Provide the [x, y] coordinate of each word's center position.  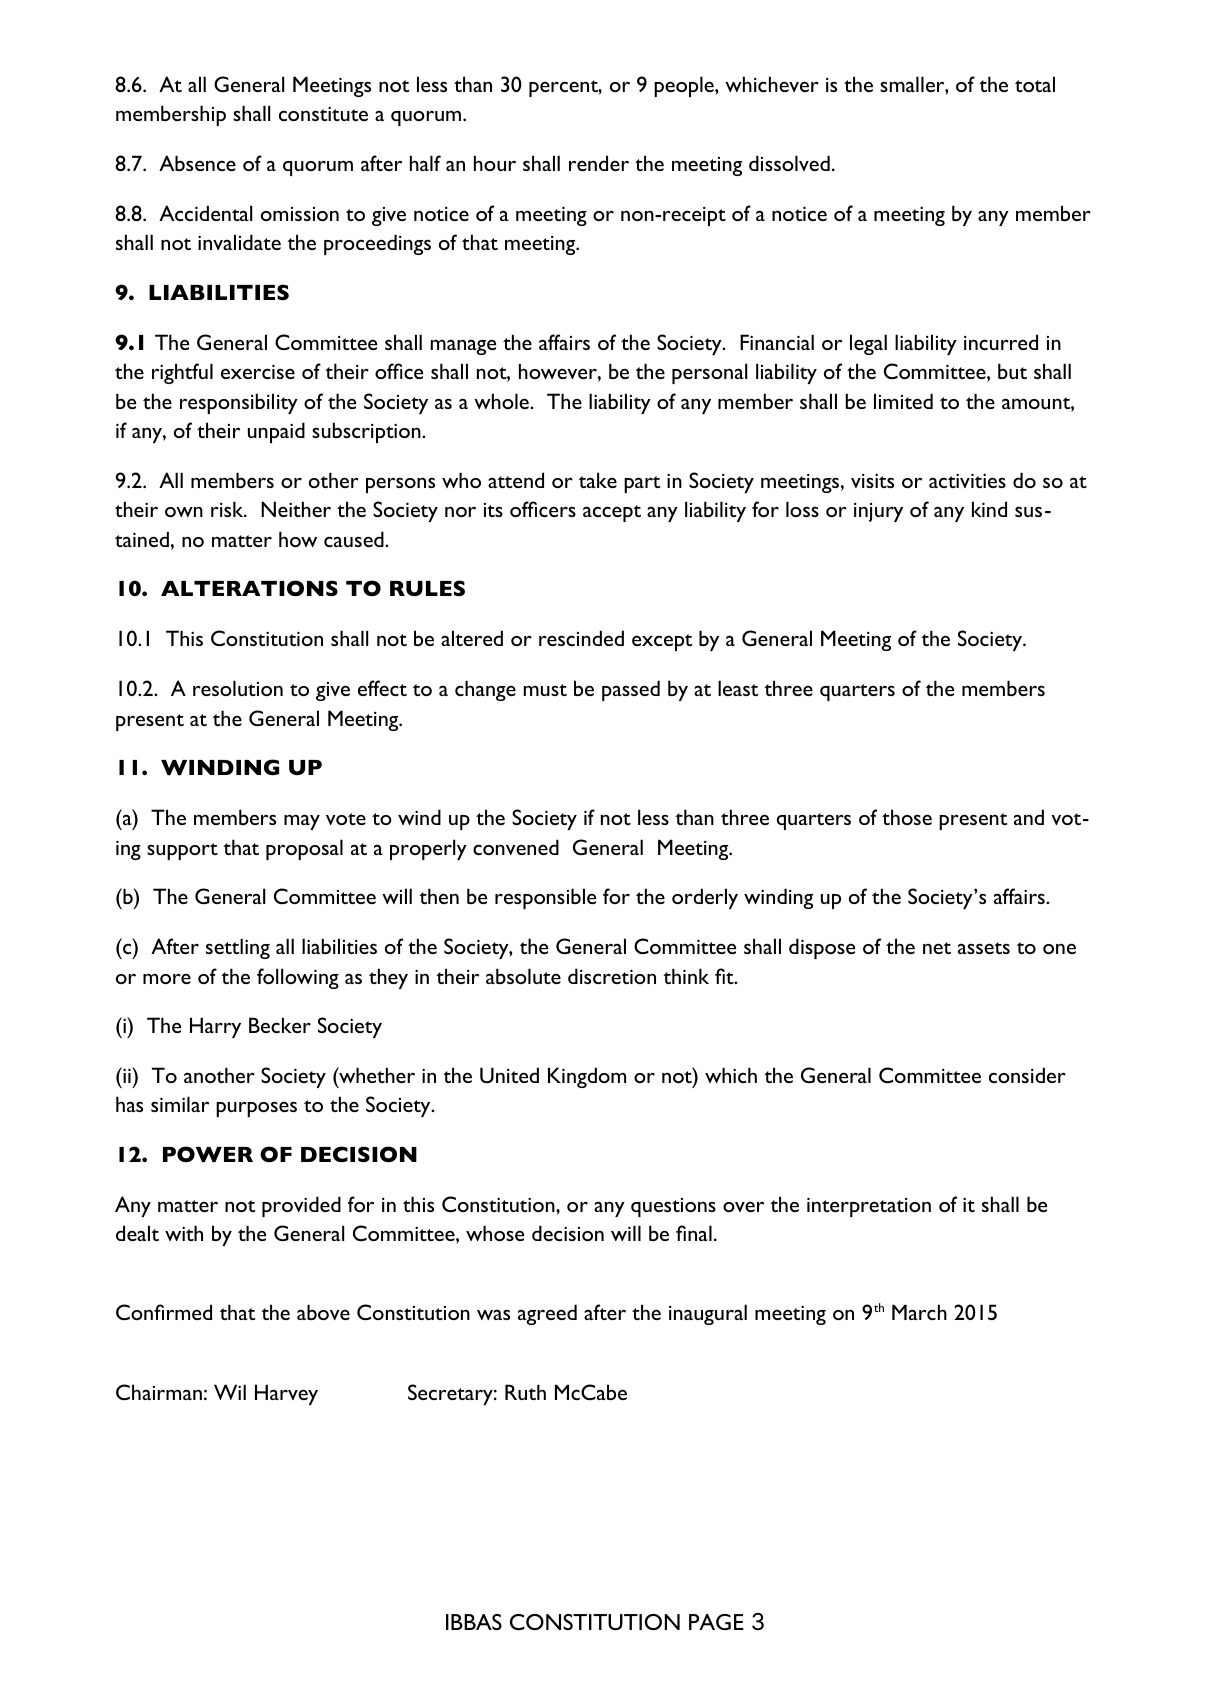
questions [673, 1207]
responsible [545, 898]
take [598, 480]
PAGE [716, 1622]
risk [228, 509]
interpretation [869, 1207]
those [907, 817]
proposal [304, 849]
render [599, 163]
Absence [197, 163]
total [1035, 84]
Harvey [286, 1394]
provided [301, 1206]
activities [967, 480]
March [919, 1312]
